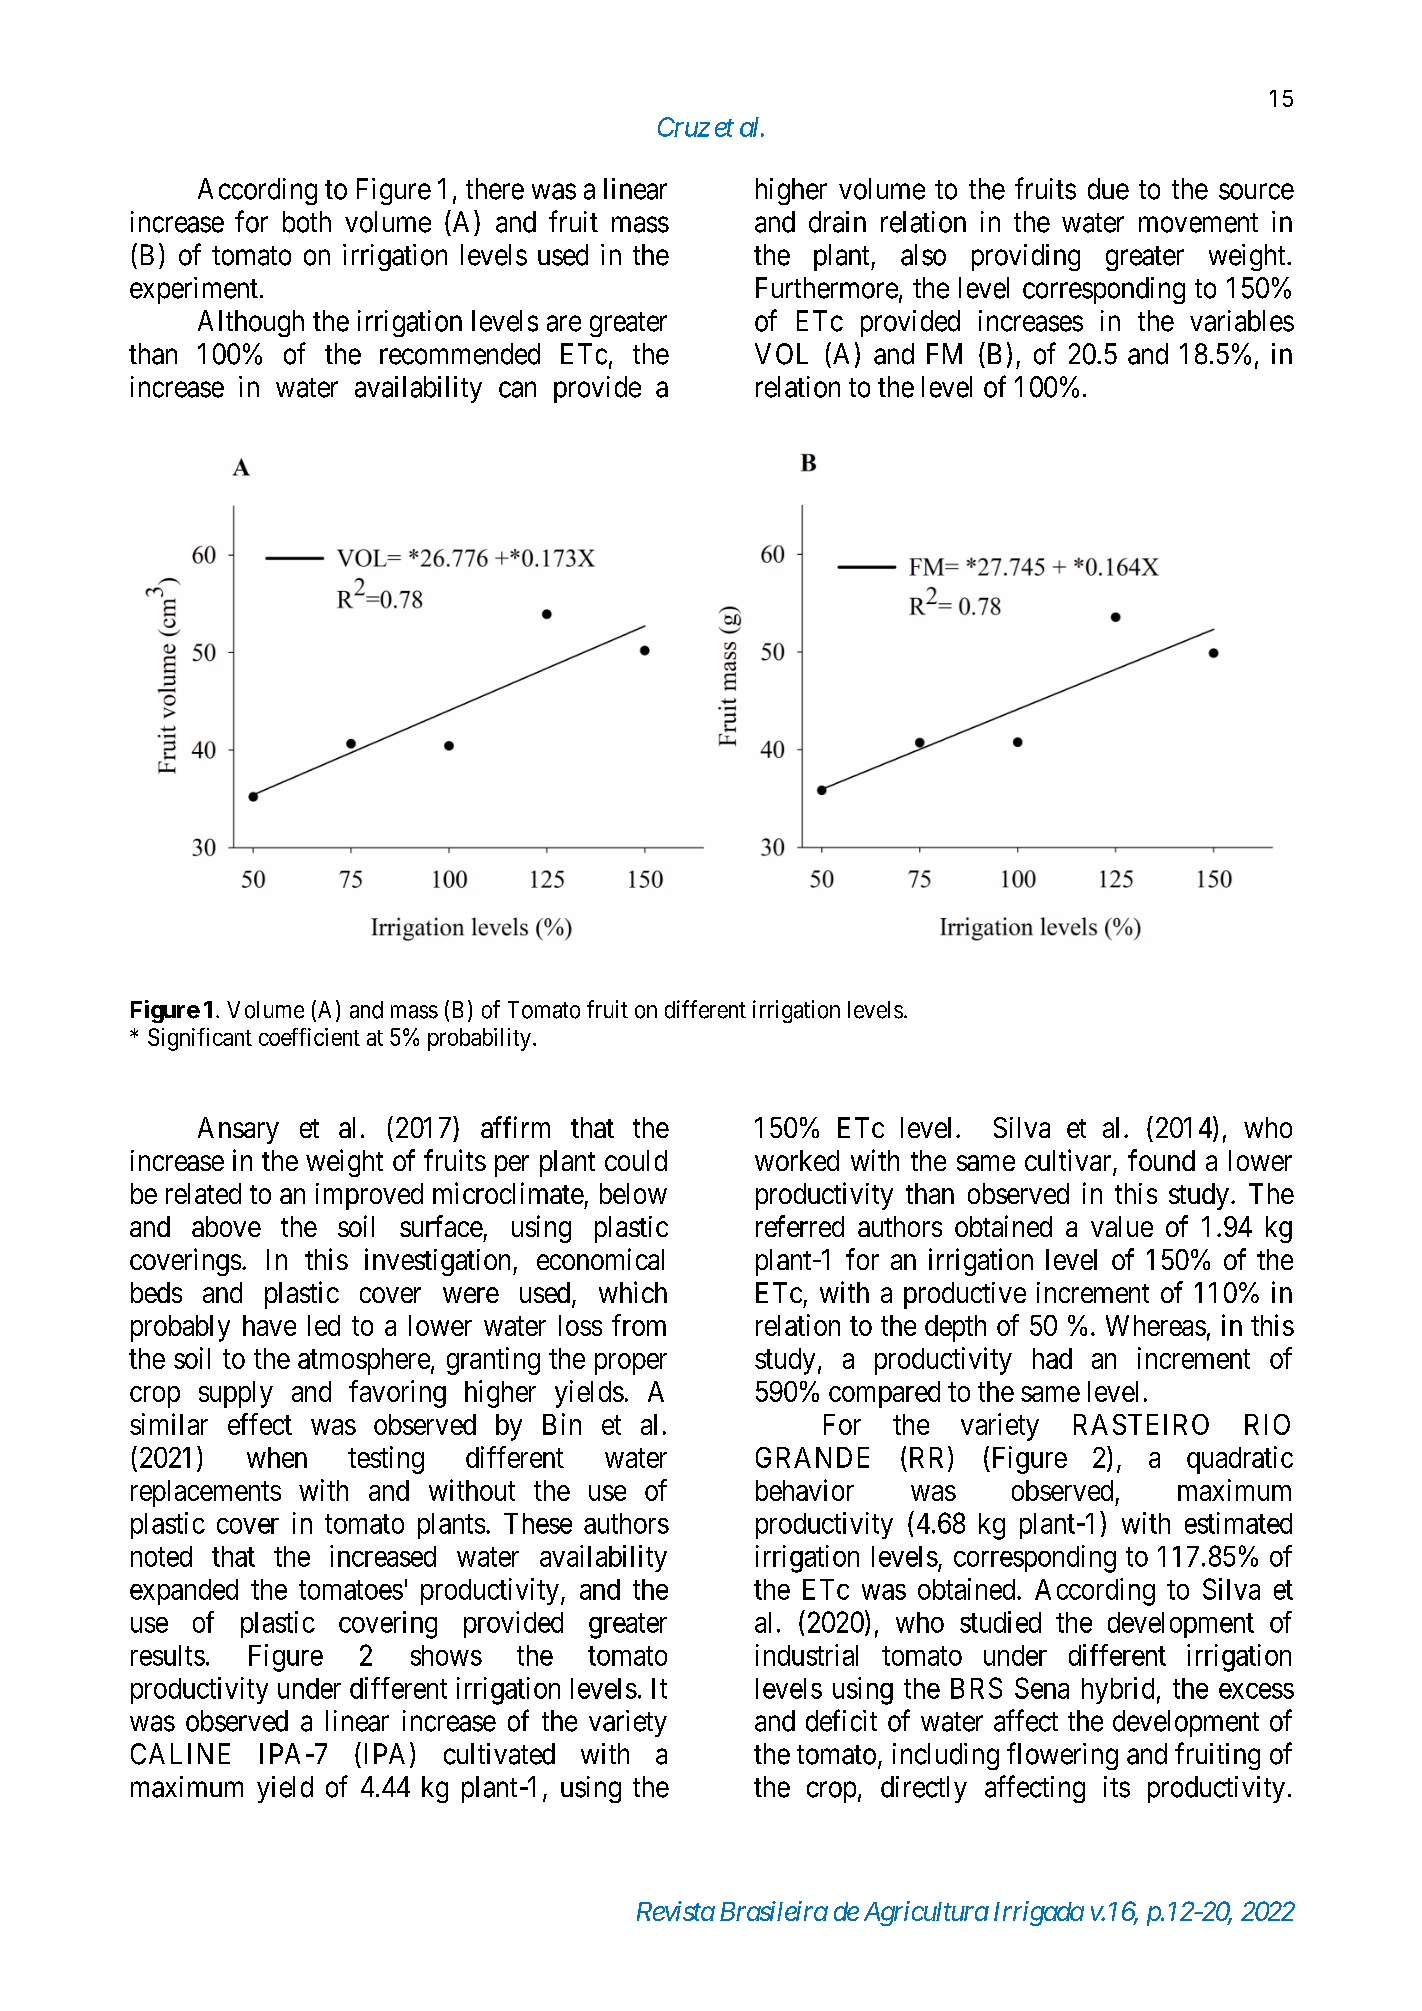 The height and width of the screenshot is (2011, 1422). I want to click on hybrid, so click(1118, 1690).
